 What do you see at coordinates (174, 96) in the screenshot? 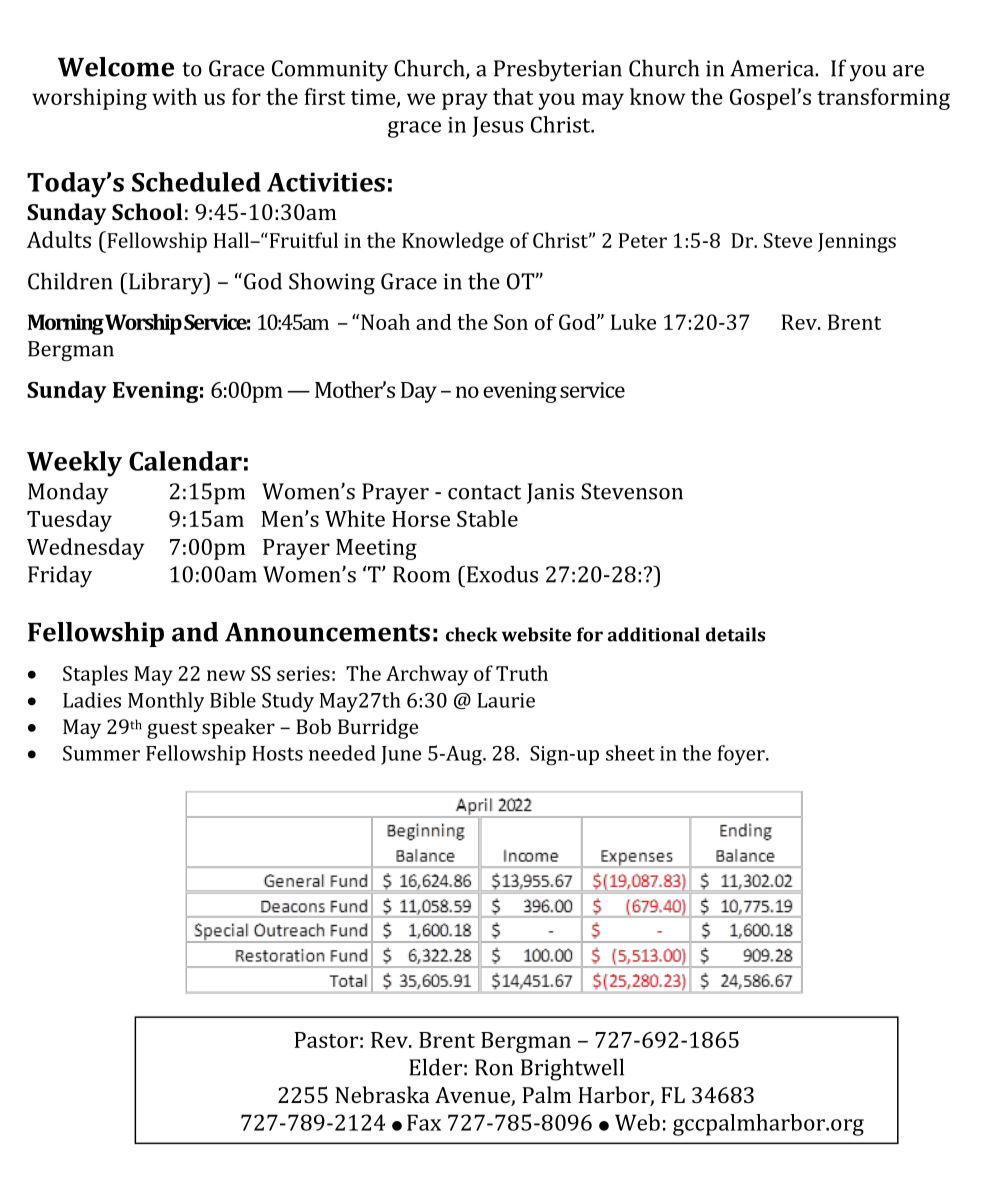
I see `with` at bounding box center [174, 96].
